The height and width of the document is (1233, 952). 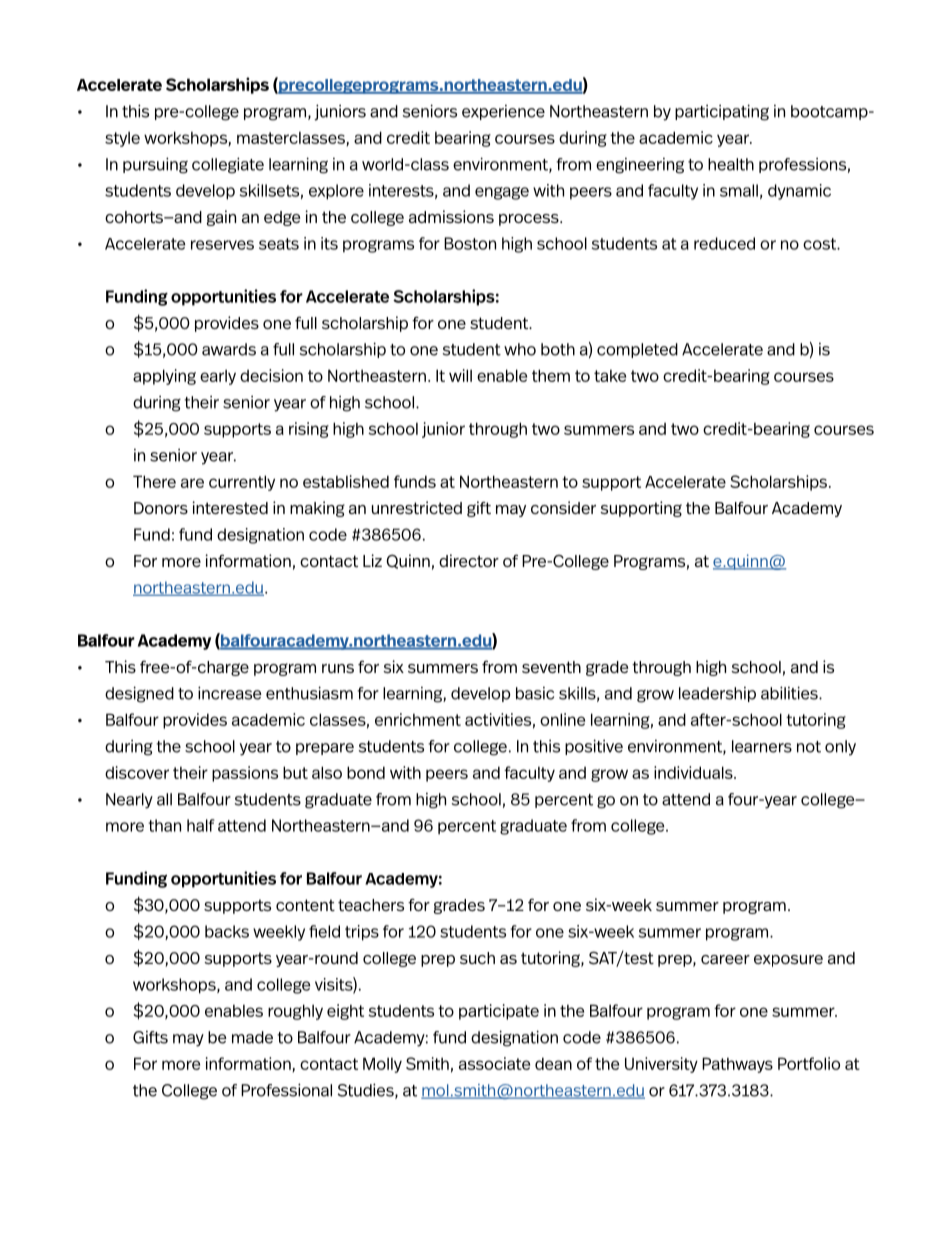 What do you see at coordinates (610, 376) in the document?
I see `take` at bounding box center [610, 376].
